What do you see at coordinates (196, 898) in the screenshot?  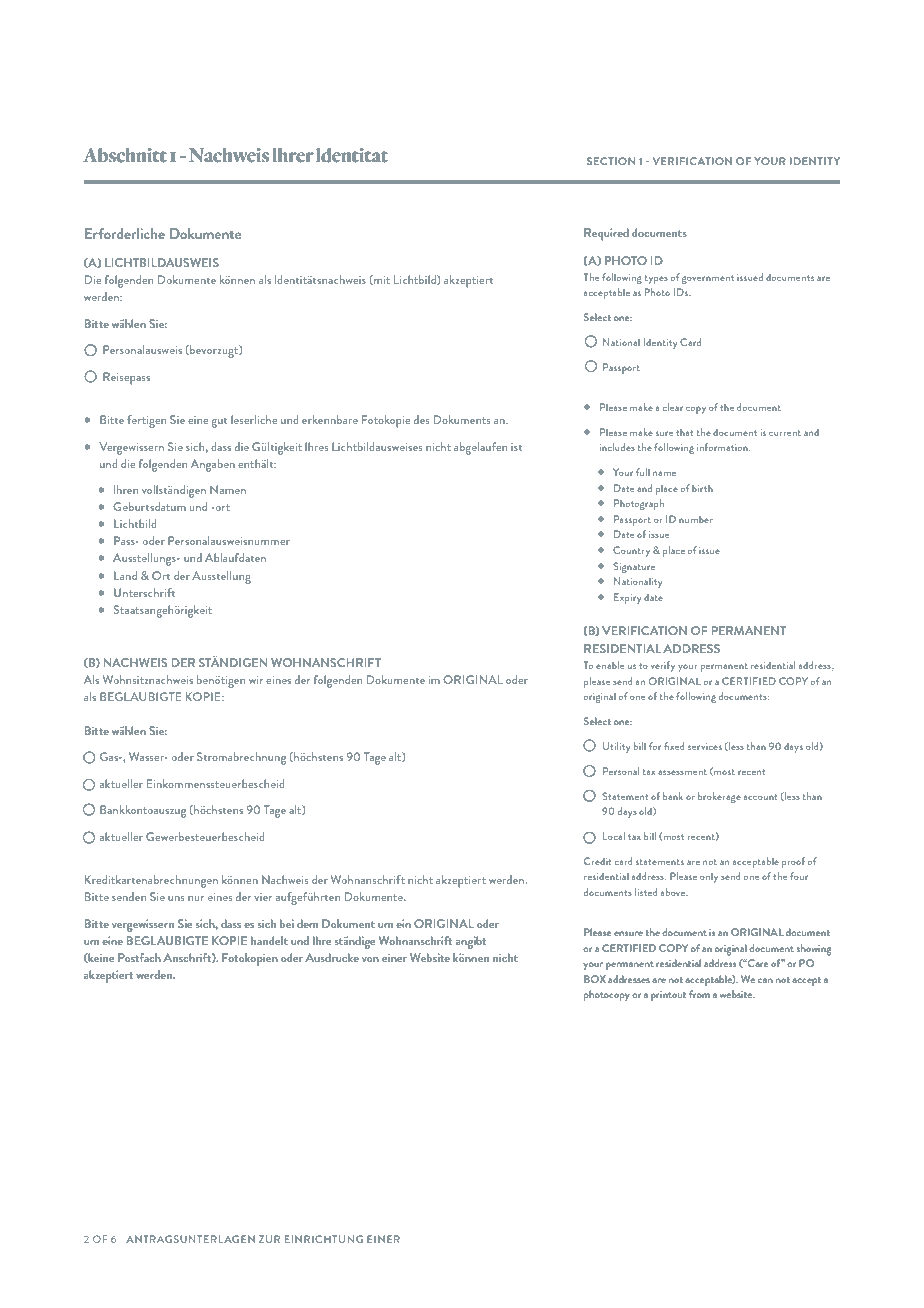 I see `nur` at bounding box center [196, 898].
